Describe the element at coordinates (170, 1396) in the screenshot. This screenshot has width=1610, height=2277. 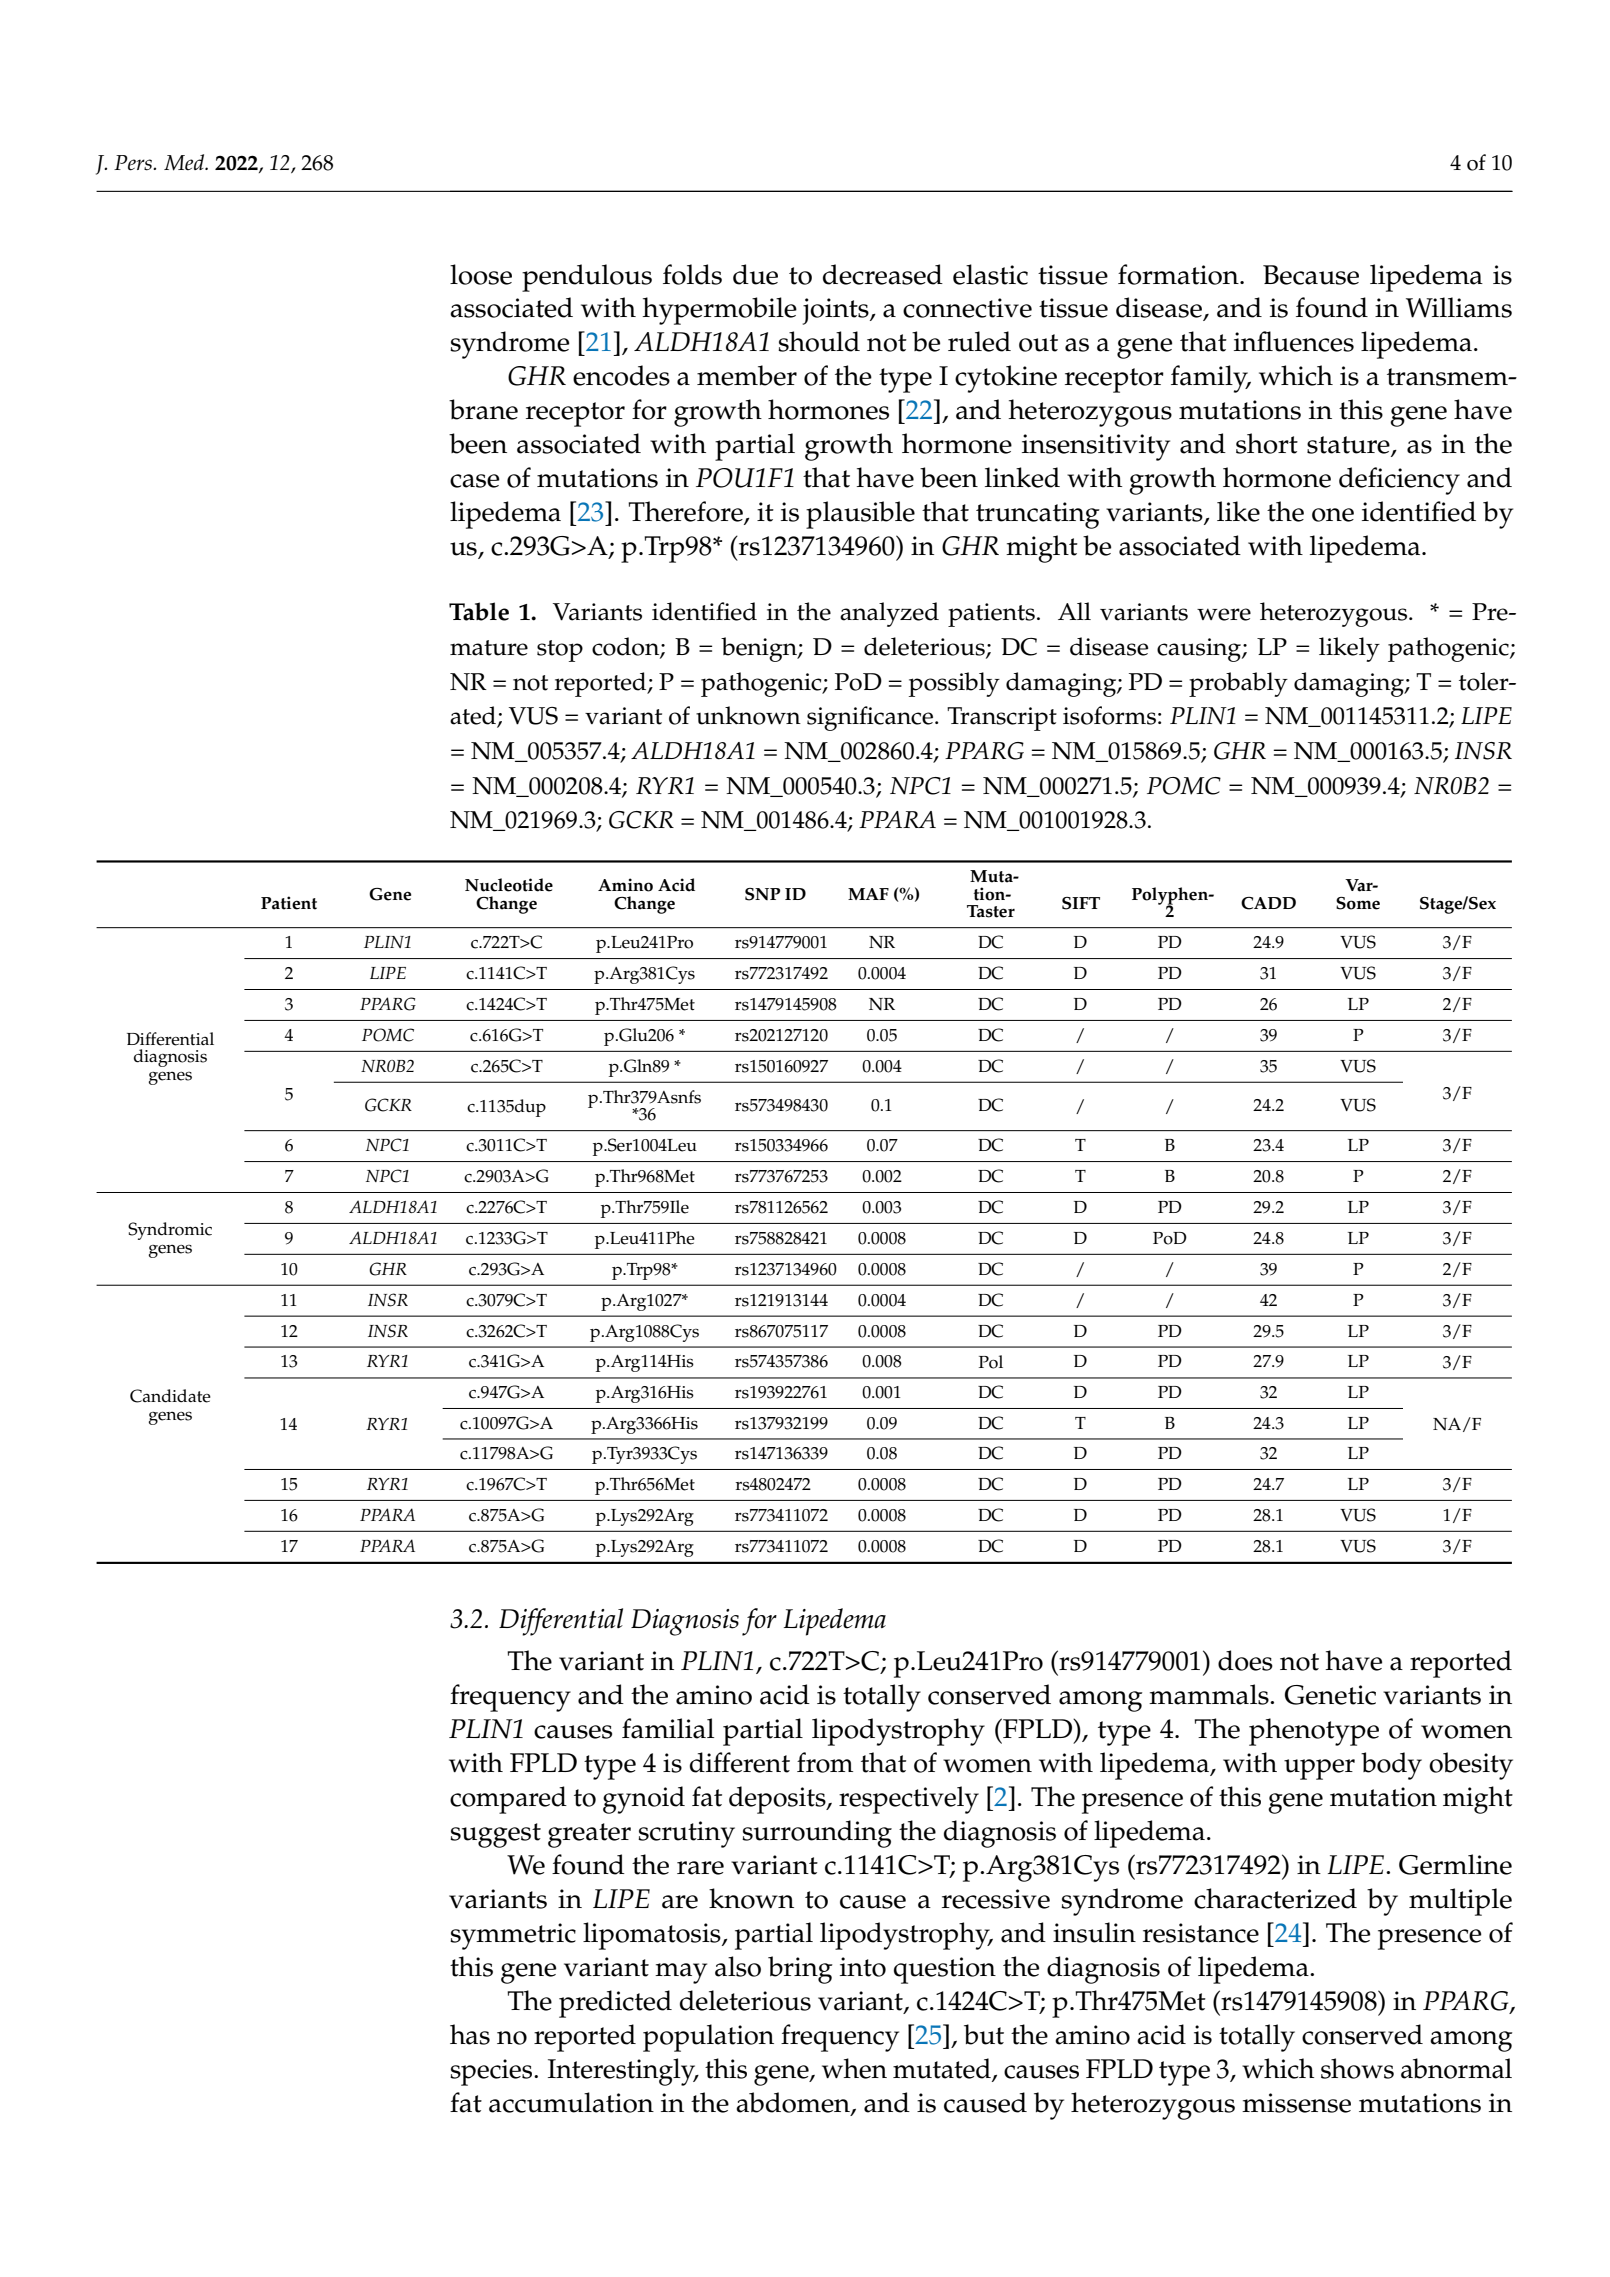
I see `Candidate` at that location.
